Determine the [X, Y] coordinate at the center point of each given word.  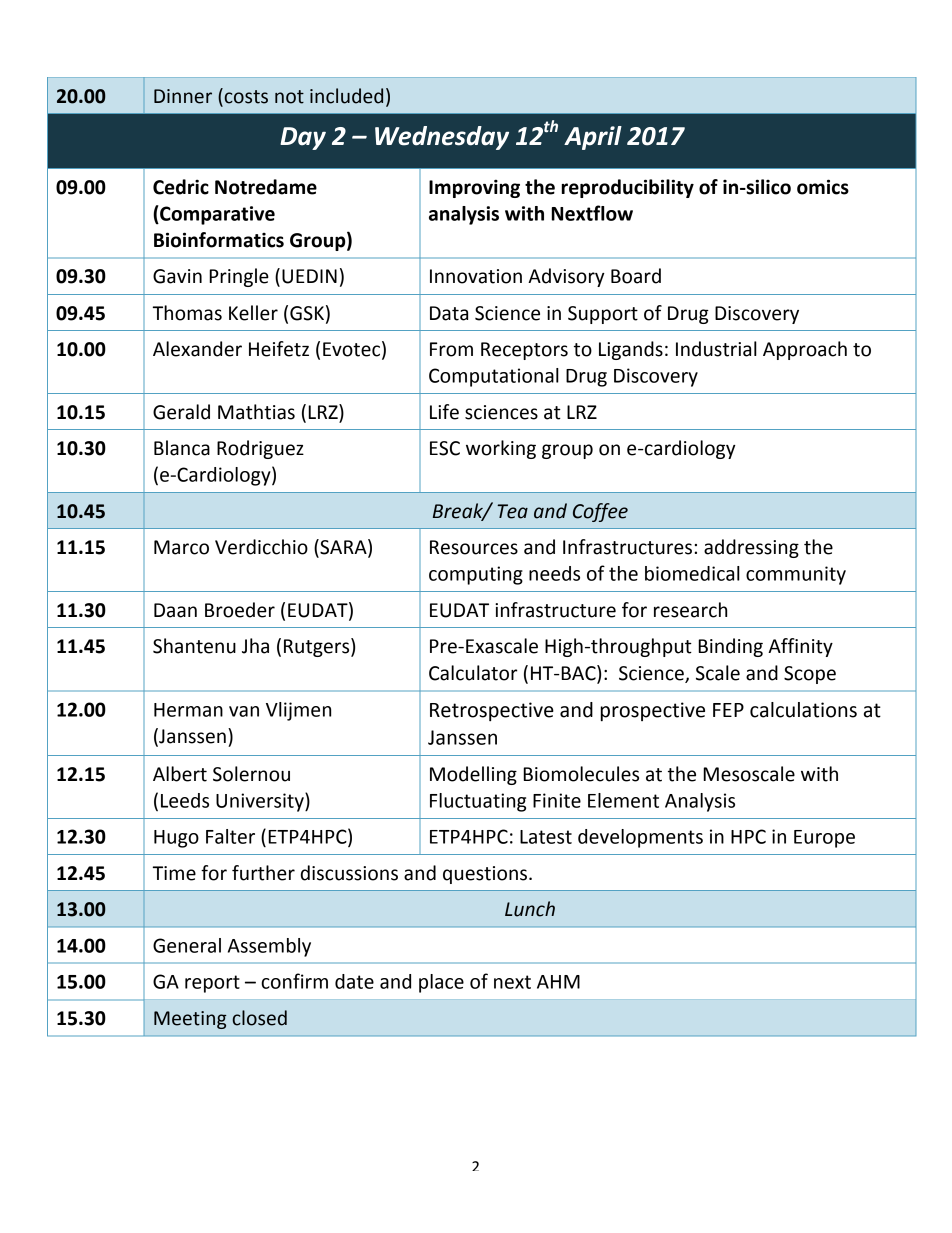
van [244, 711]
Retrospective [492, 711]
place [441, 983]
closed [260, 1018]
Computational [494, 377]
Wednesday [442, 138]
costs [245, 96]
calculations [803, 710]
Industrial [716, 349]
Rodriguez [260, 449]
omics [823, 187]
